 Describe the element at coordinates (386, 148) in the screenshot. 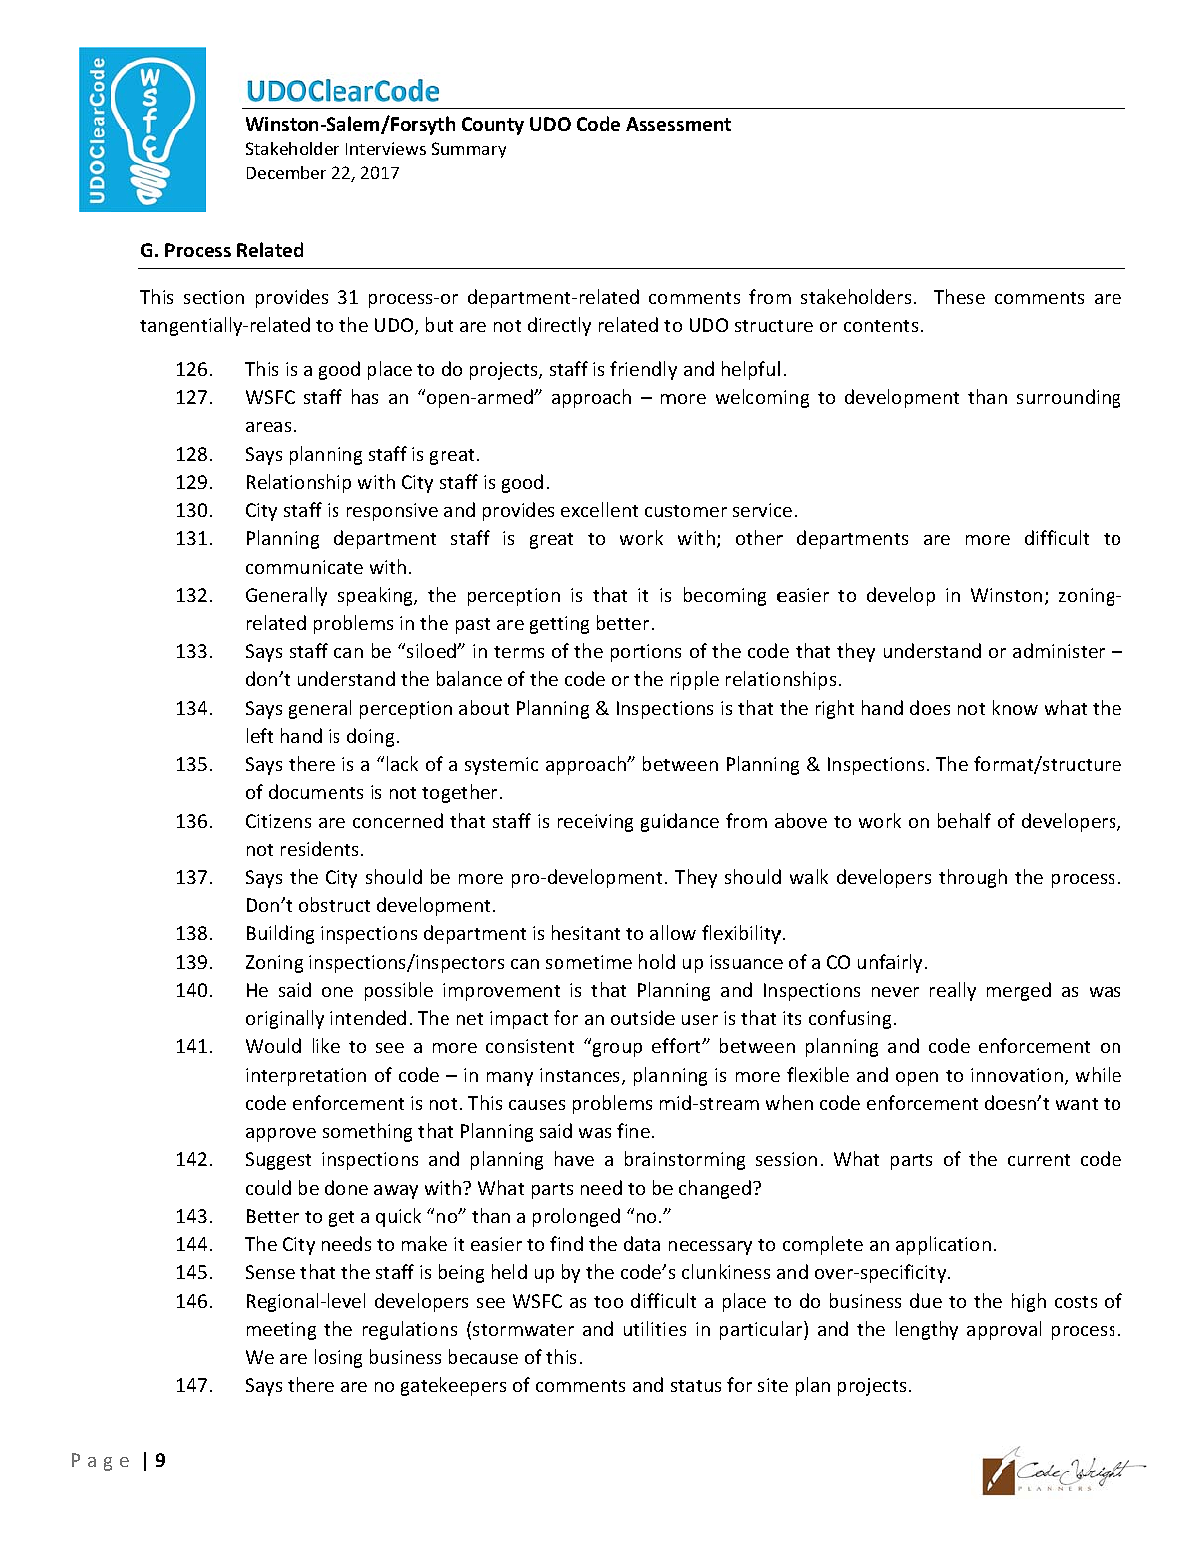

I see `Interviews` at that location.
